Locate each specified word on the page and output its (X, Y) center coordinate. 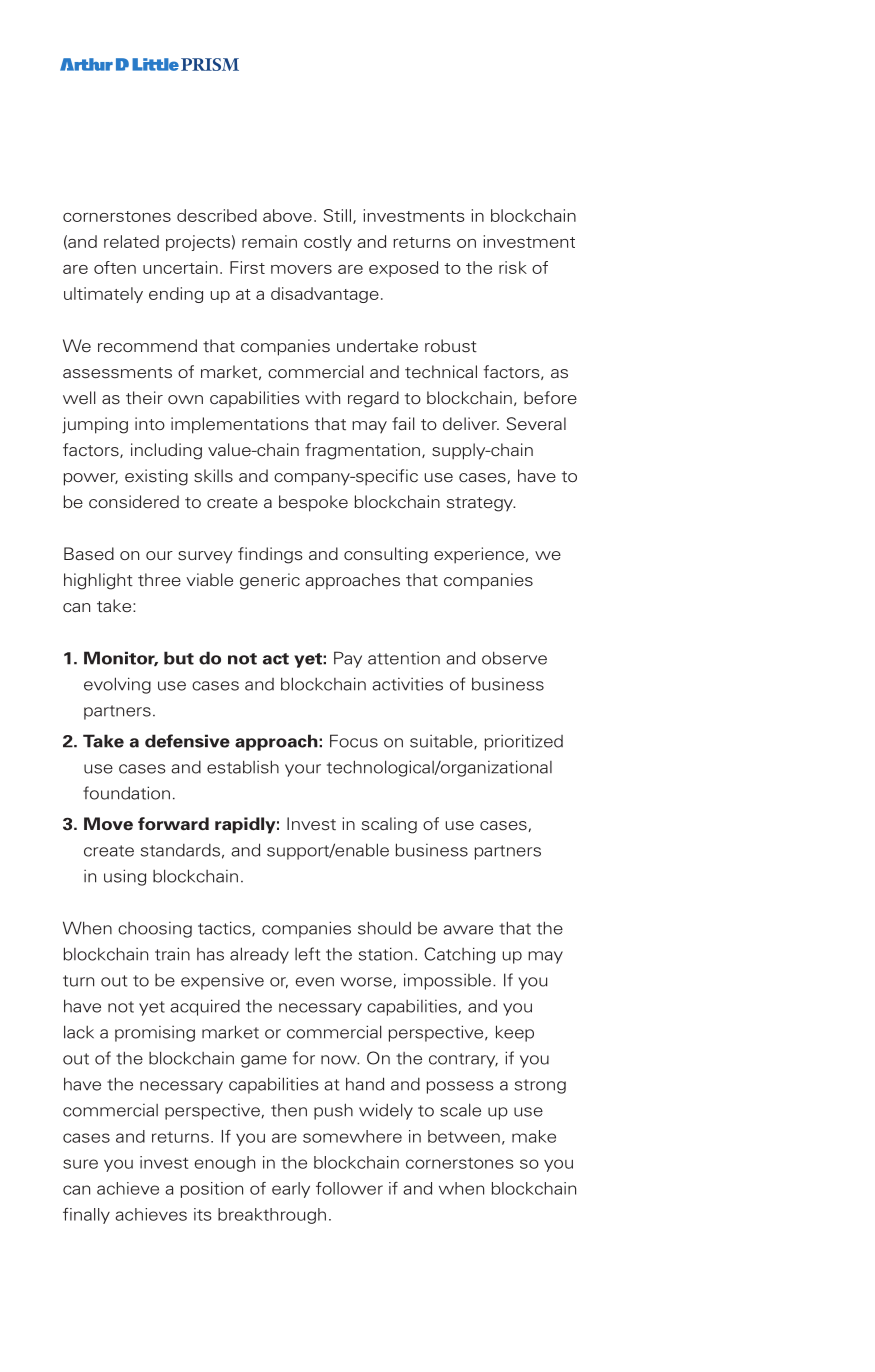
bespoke (313, 503)
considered (134, 502)
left (307, 954)
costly (328, 243)
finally (86, 1216)
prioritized (524, 742)
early (291, 1190)
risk (513, 267)
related (131, 241)
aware (468, 930)
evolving (117, 685)
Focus (354, 741)
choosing (155, 930)
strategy (481, 504)
